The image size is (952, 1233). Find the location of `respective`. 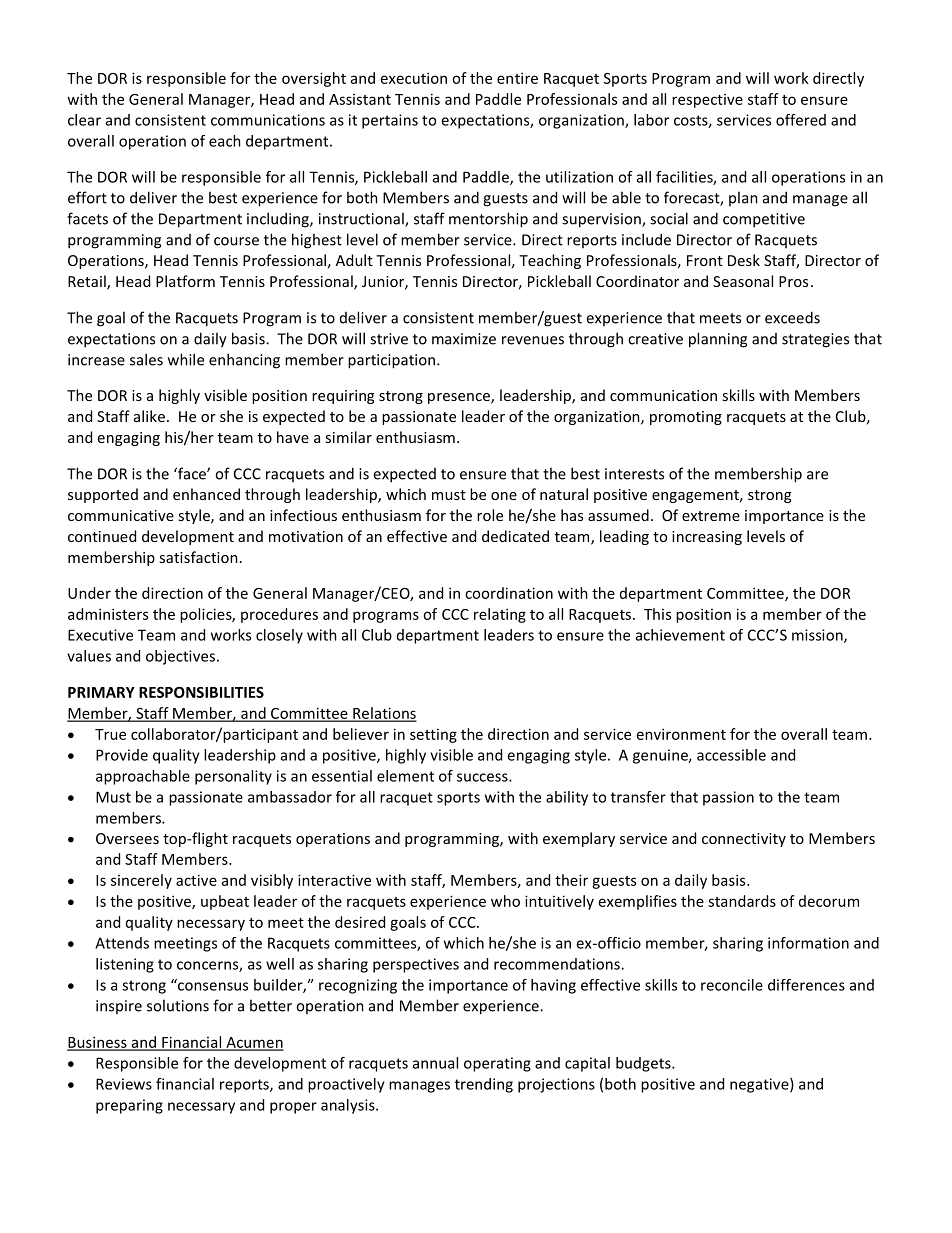

respective is located at coordinates (707, 101).
